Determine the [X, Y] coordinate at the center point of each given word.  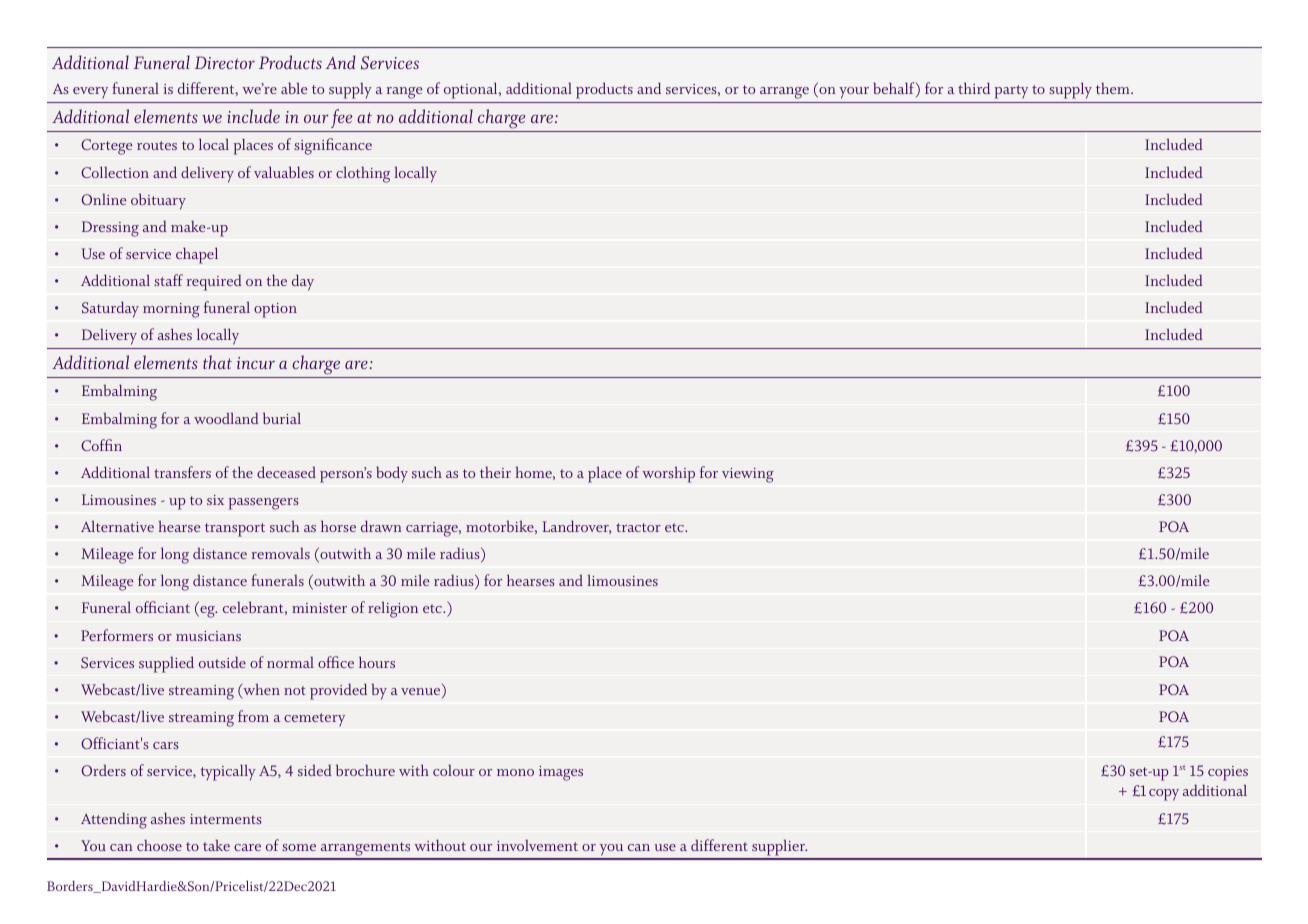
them [1114, 88]
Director [225, 62]
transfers [182, 472]
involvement [537, 845]
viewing [748, 475]
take [216, 845]
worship [668, 474]
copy [1164, 795]
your [854, 93]
